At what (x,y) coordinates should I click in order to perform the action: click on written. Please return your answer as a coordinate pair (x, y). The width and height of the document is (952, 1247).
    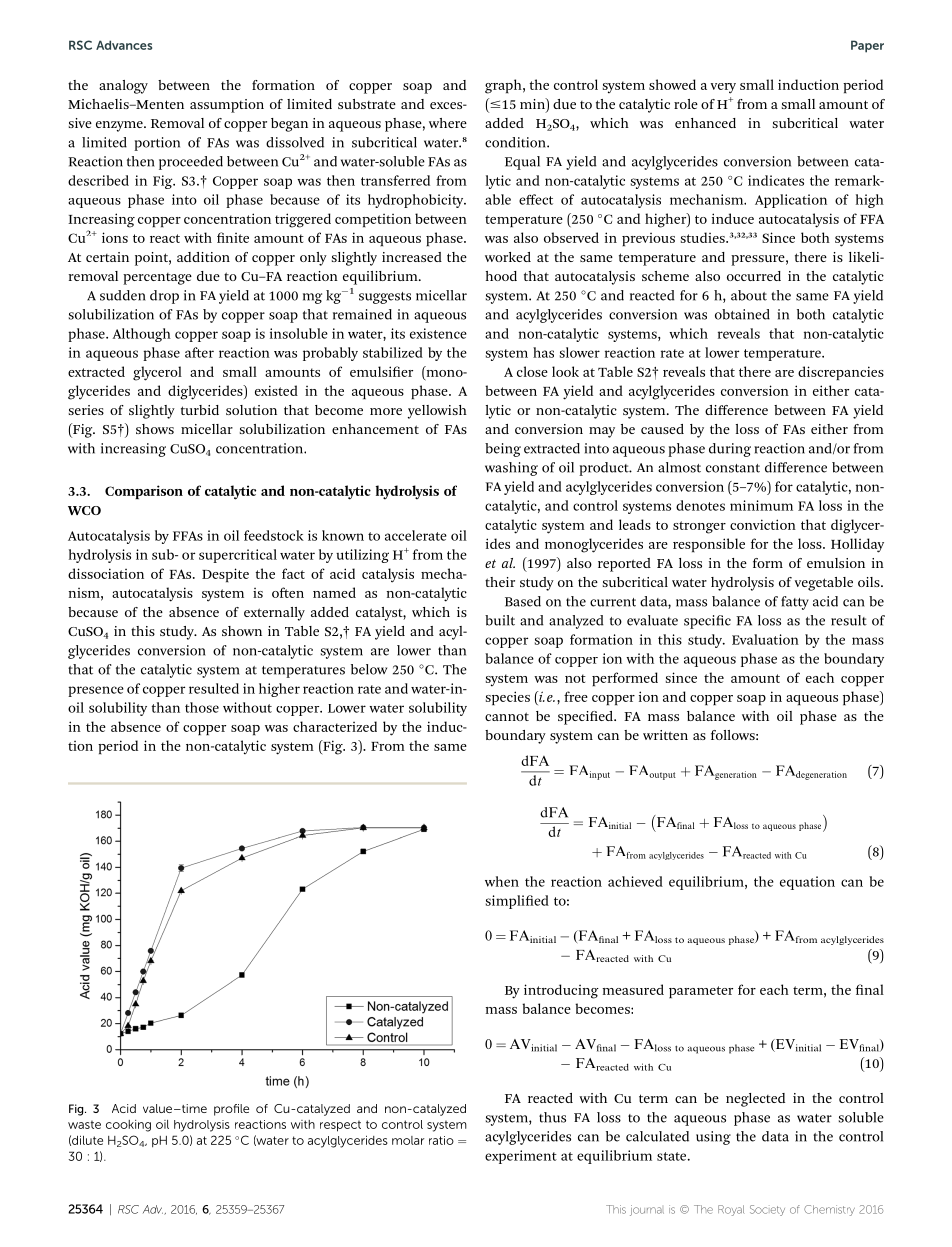
    Looking at the image, I should click on (665, 735).
